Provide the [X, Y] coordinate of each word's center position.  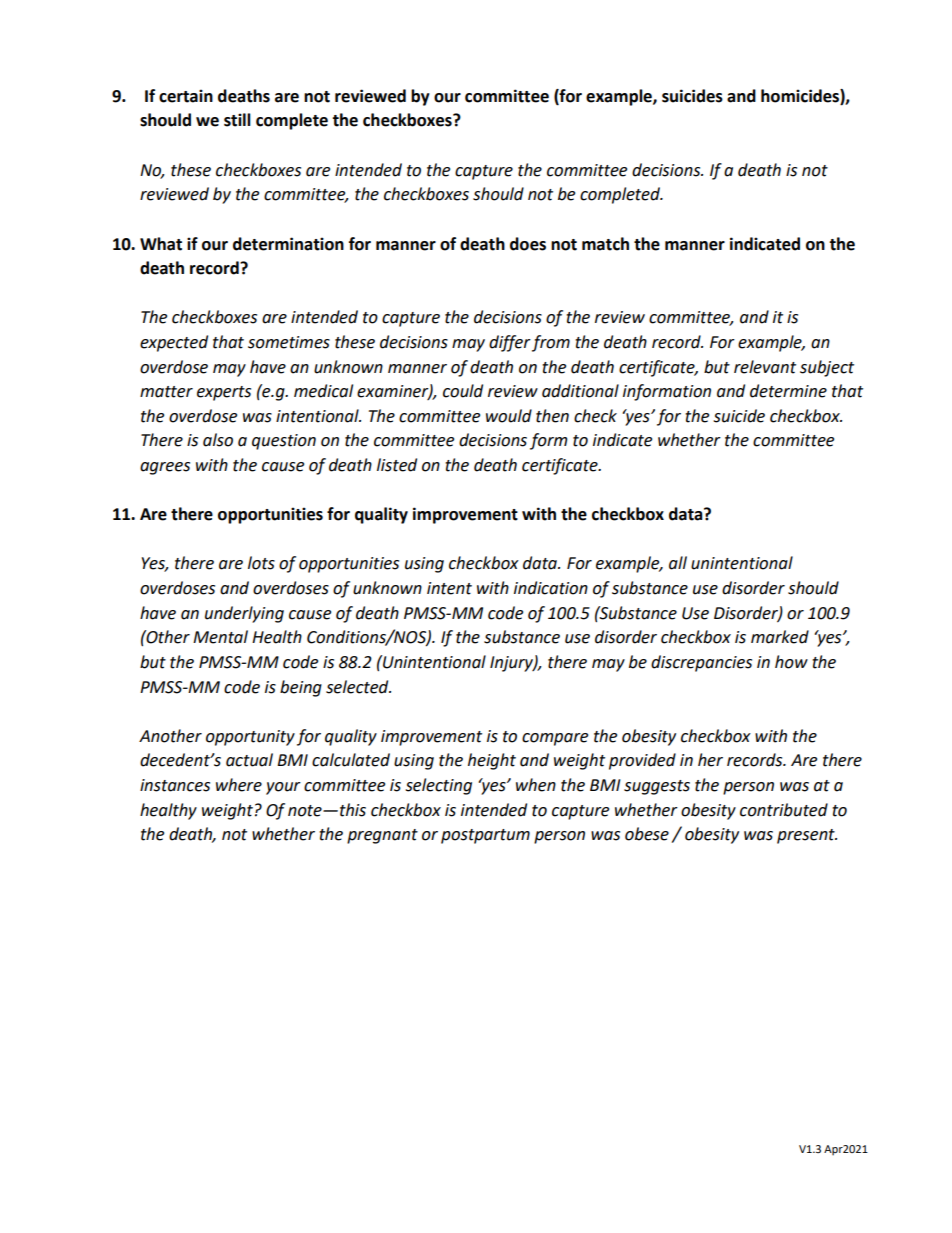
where [239, 785]
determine [788, 391]
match [605, 244]
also [218, 440]
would [509, 416]
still [237, 120]
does [528, 244]
